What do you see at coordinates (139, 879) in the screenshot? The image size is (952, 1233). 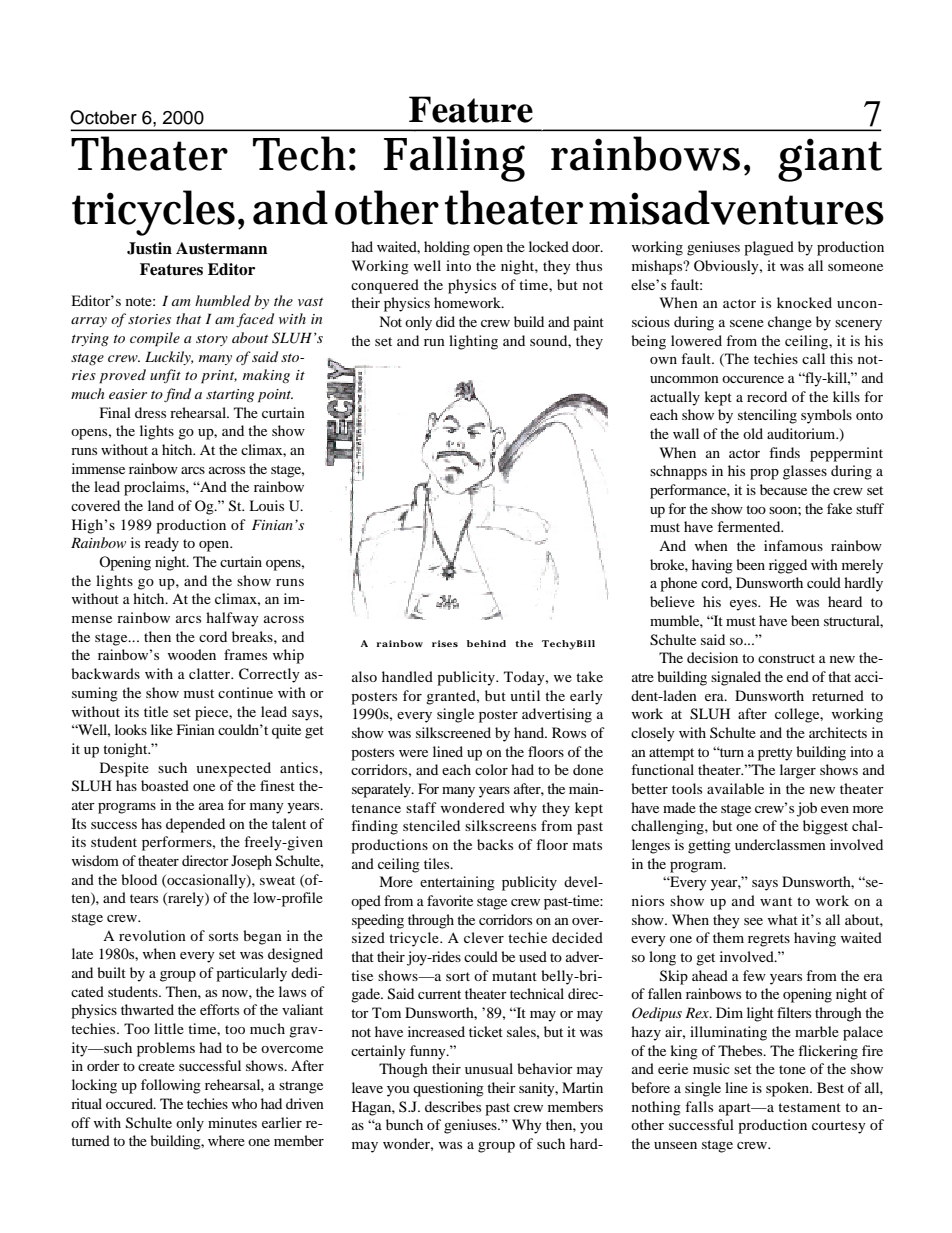 I see `blood` at bounding box center [139, 879].
